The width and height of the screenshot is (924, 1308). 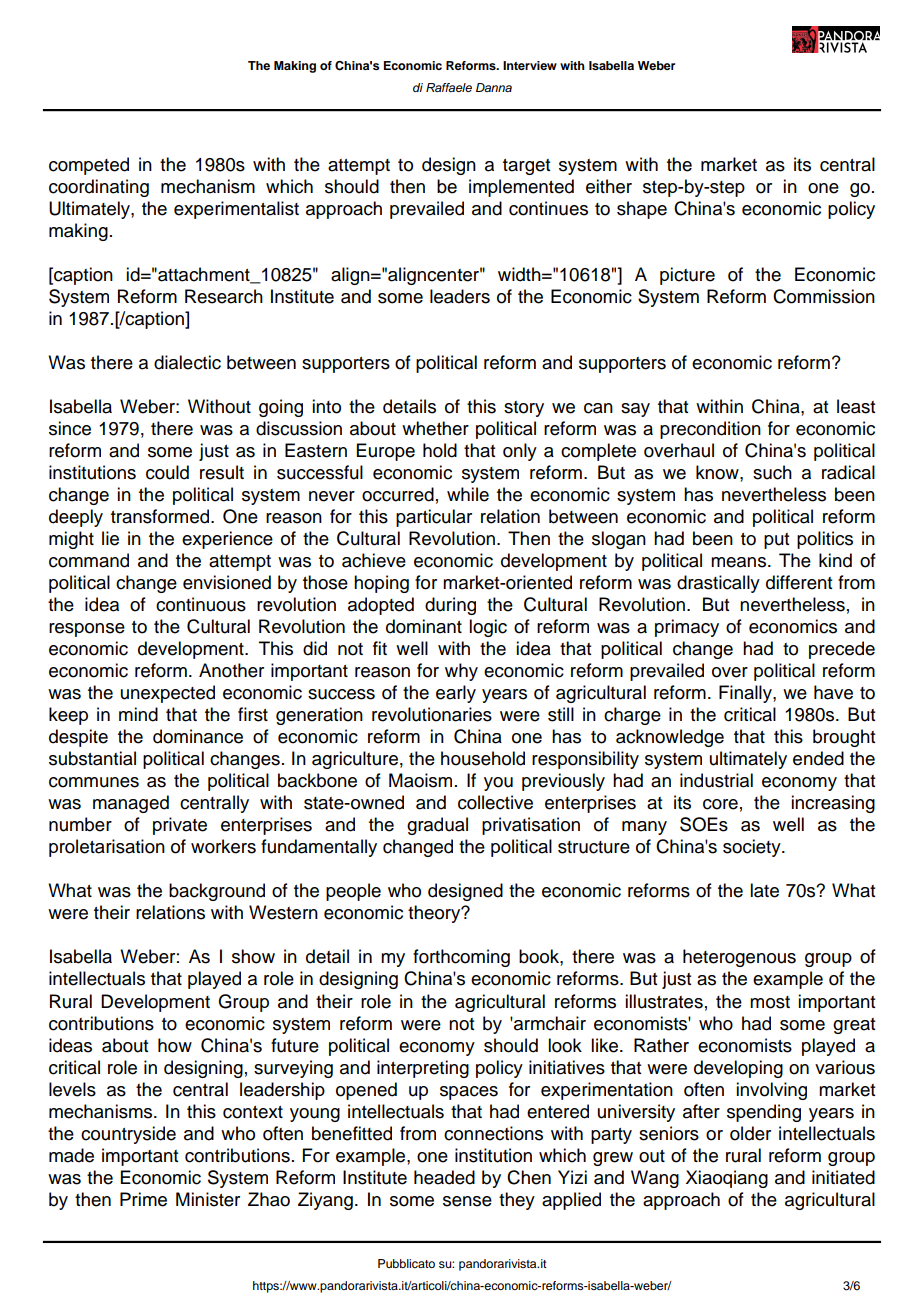 What do you see at coordinates (753, 848) in the screenshot?
I see `society` at bounding box center [753, 848].
